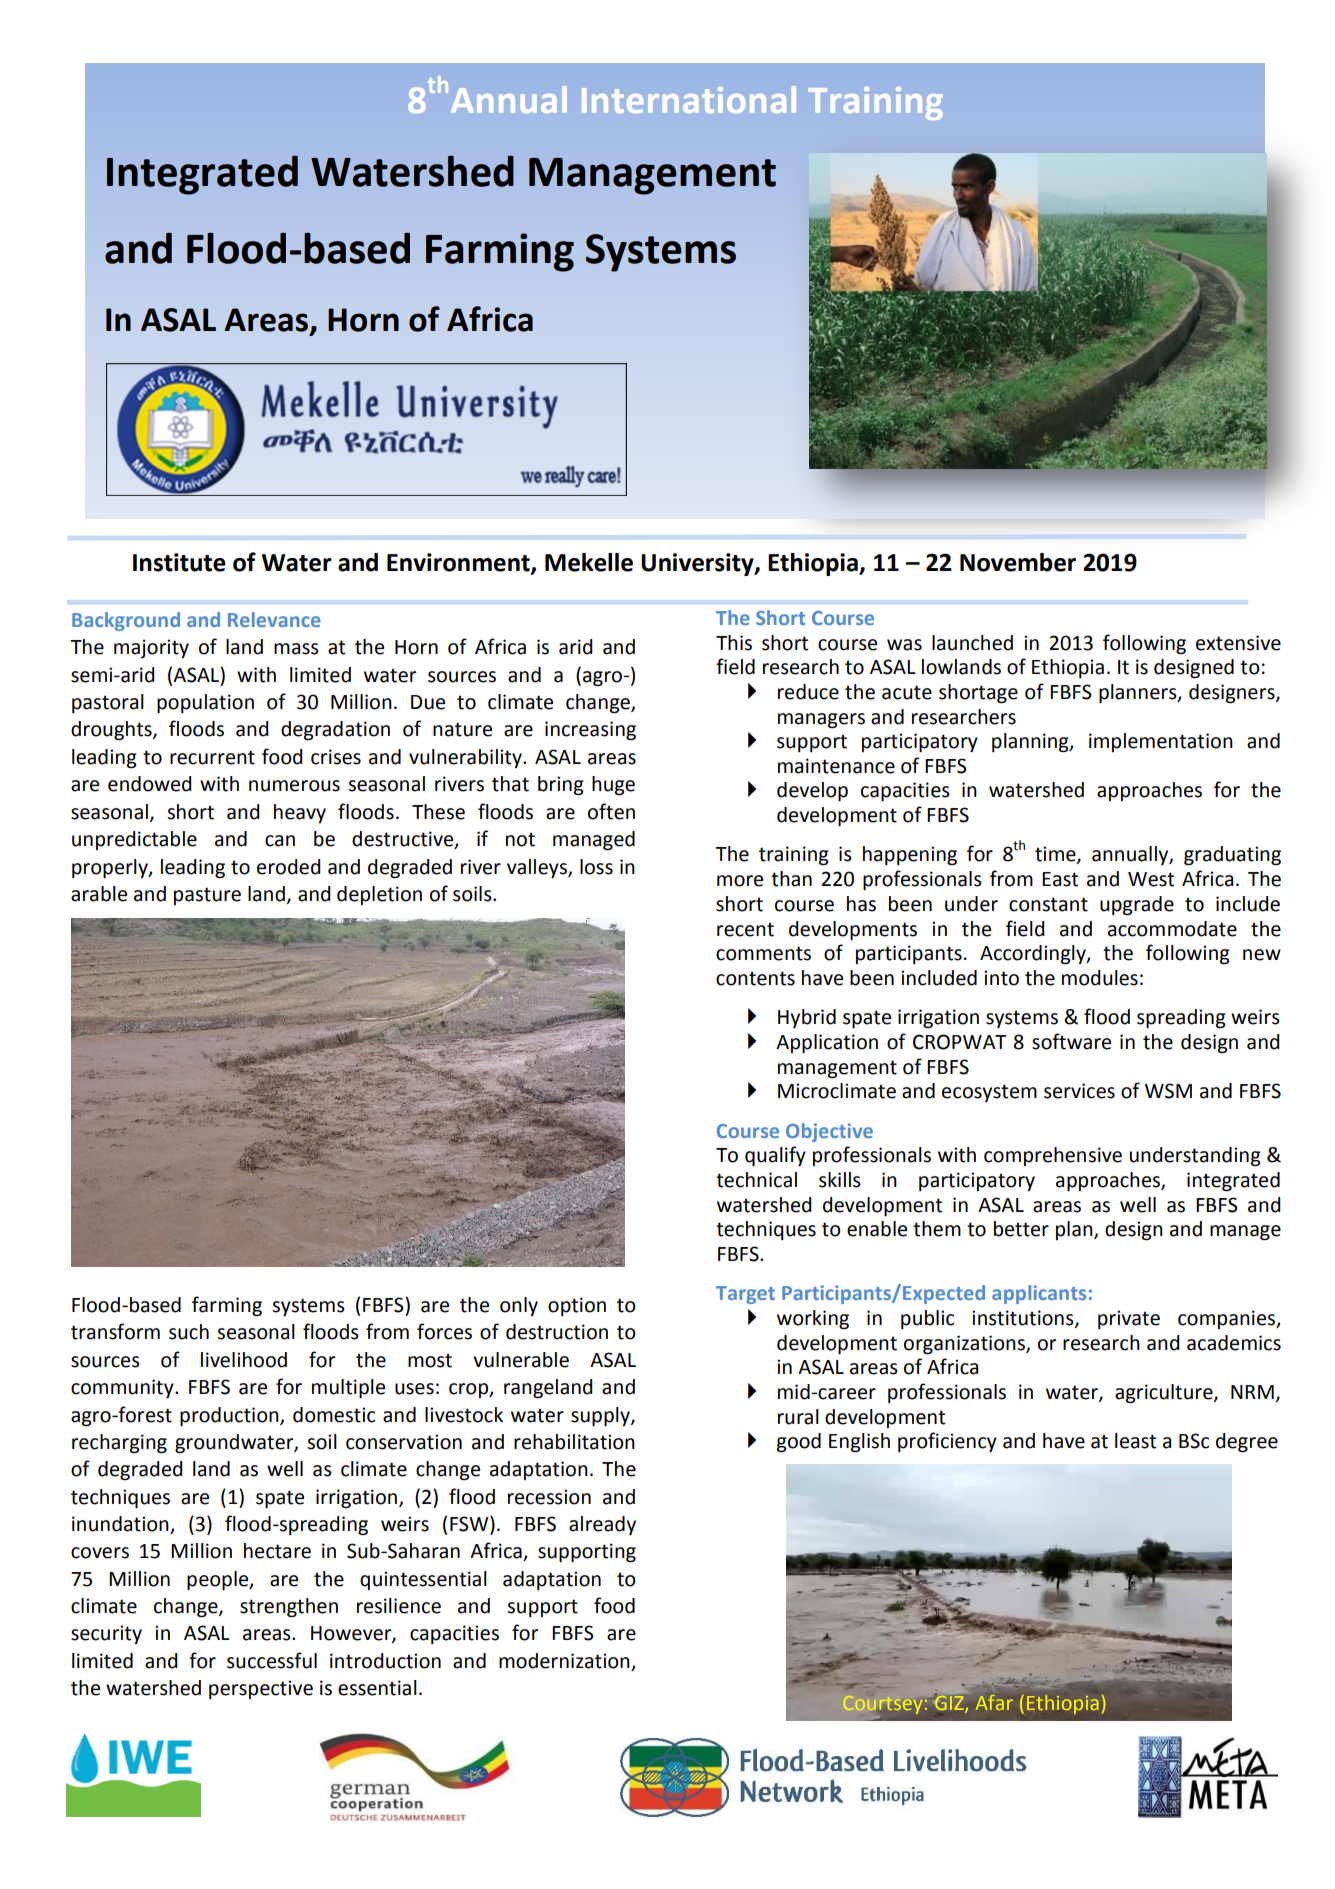  Describe the element at coordinates (756, 1180) in the document. I see `technical` at that location.
